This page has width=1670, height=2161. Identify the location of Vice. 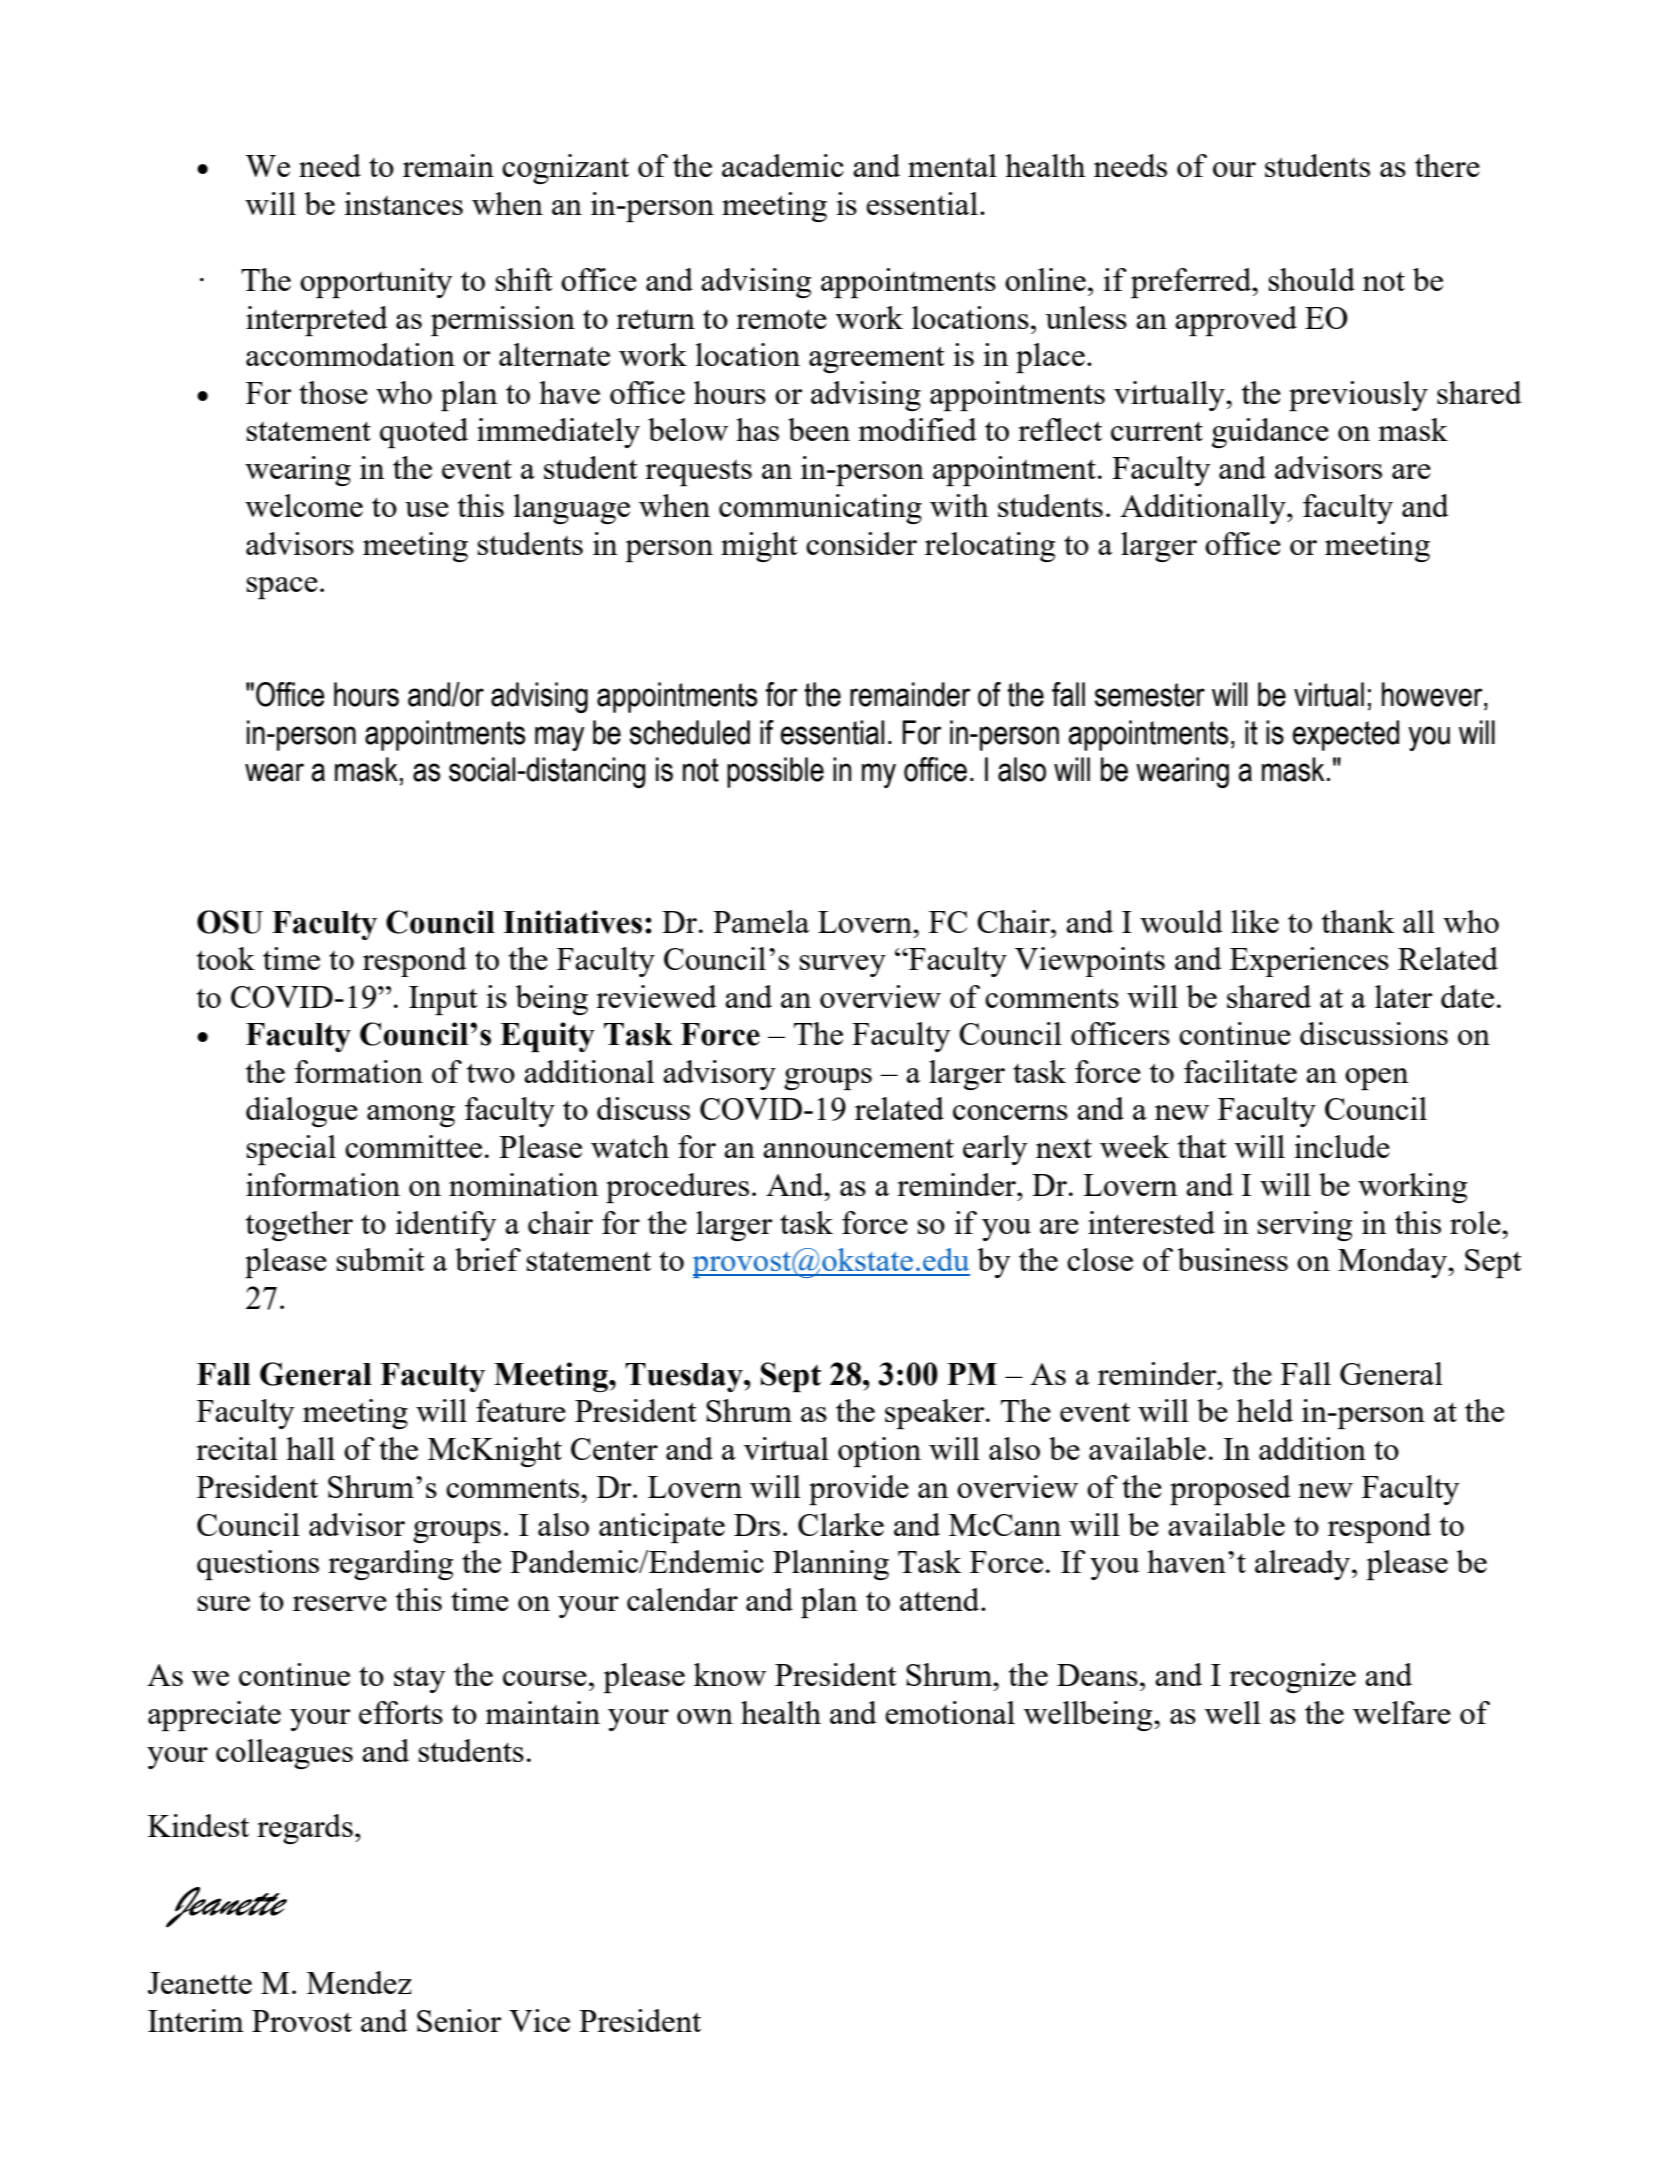
(539, 2020).
